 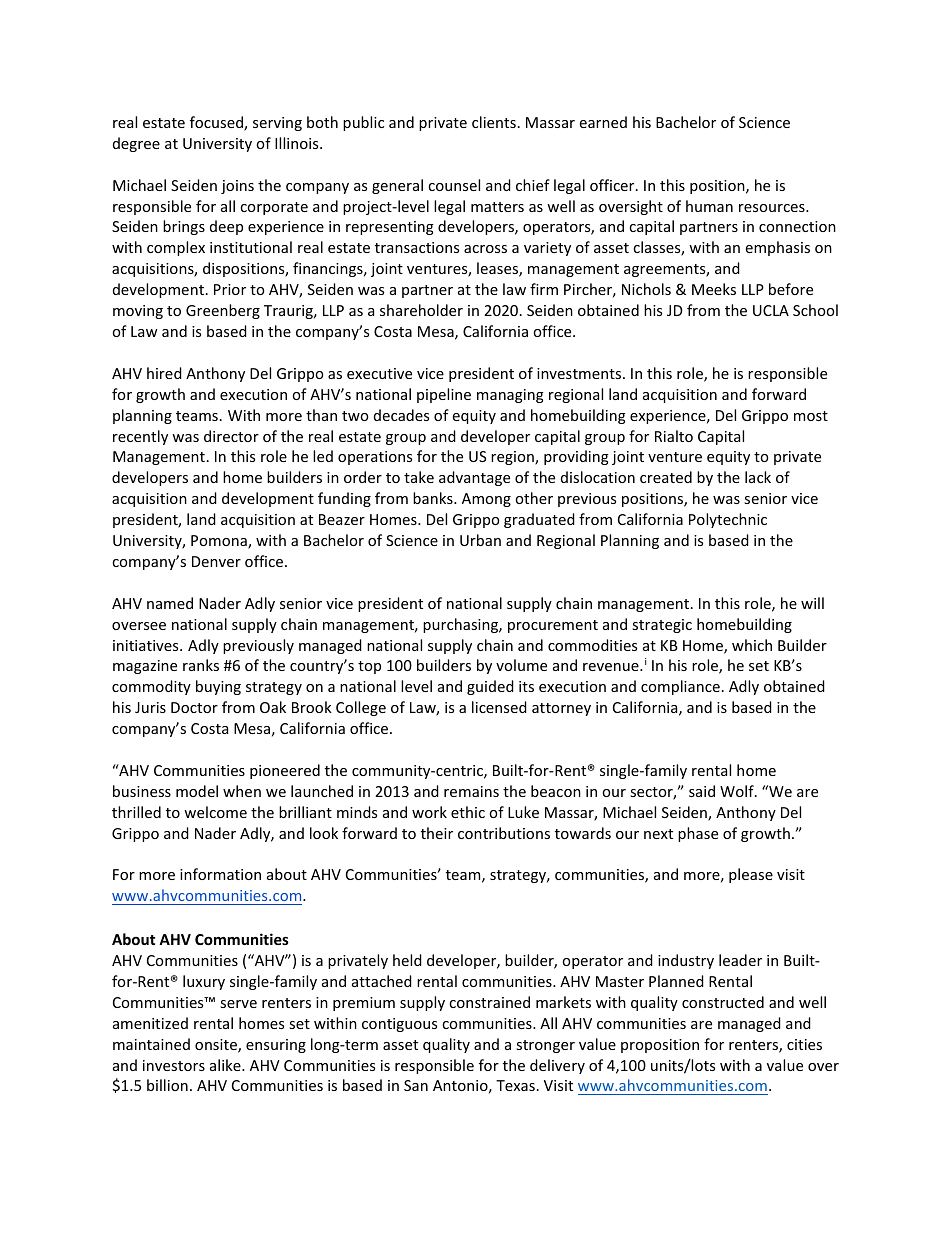 I want to click on remains, so click(x=471, y=791).
